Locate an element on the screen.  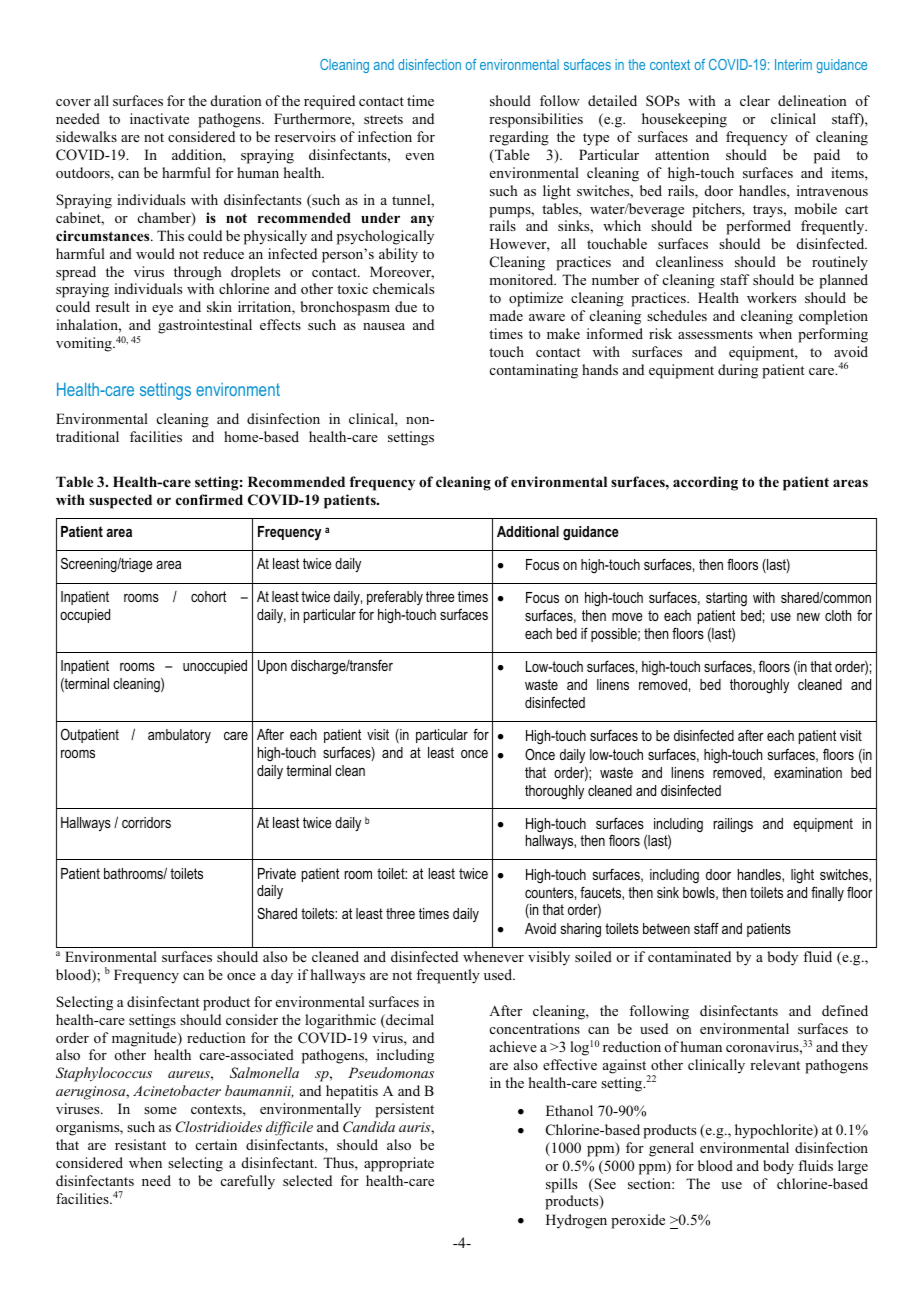
appropriate is located at coordinates (399, 1164).
